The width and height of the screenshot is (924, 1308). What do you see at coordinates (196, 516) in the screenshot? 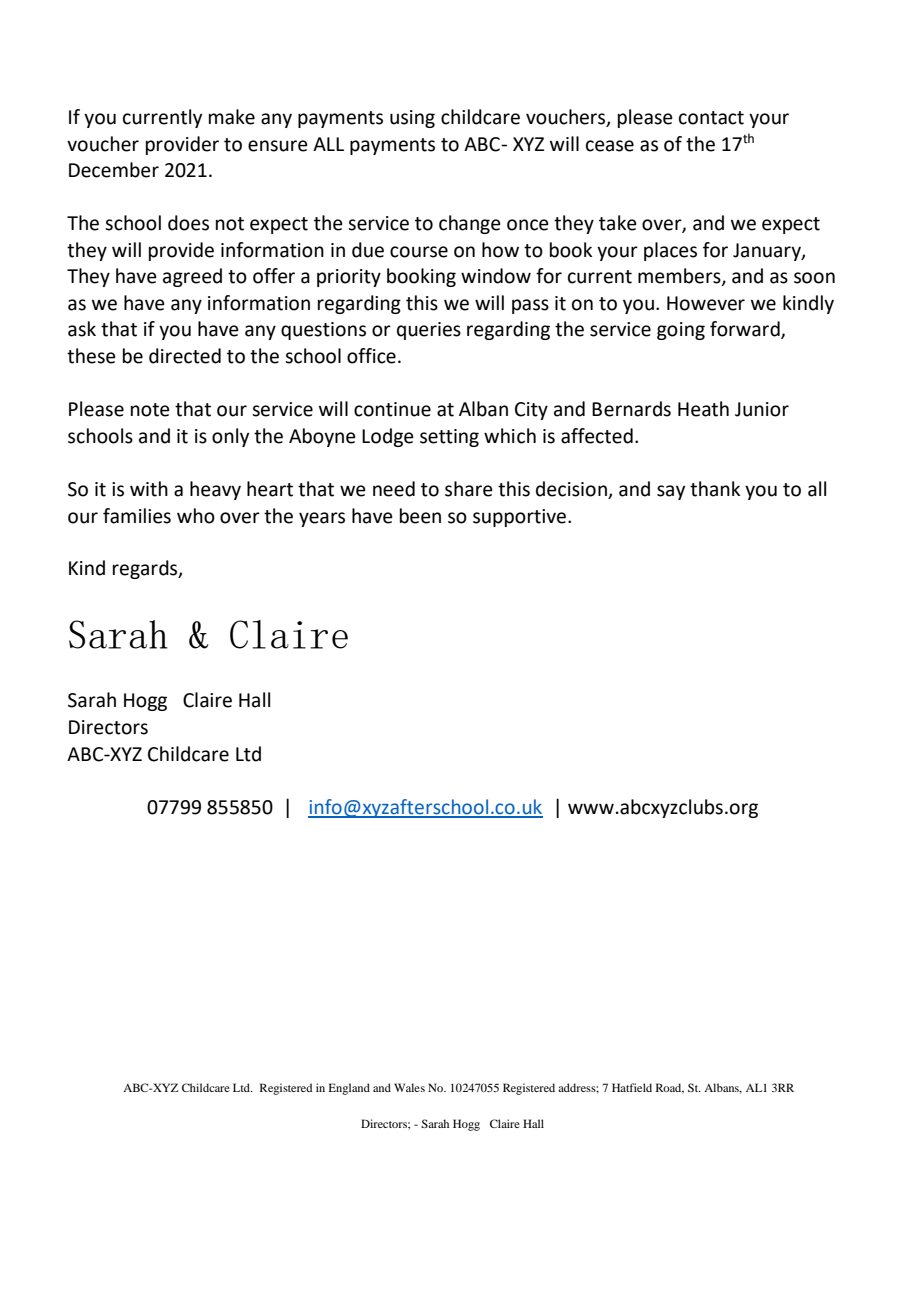
I see `who` at bounding box center [196, 516].
